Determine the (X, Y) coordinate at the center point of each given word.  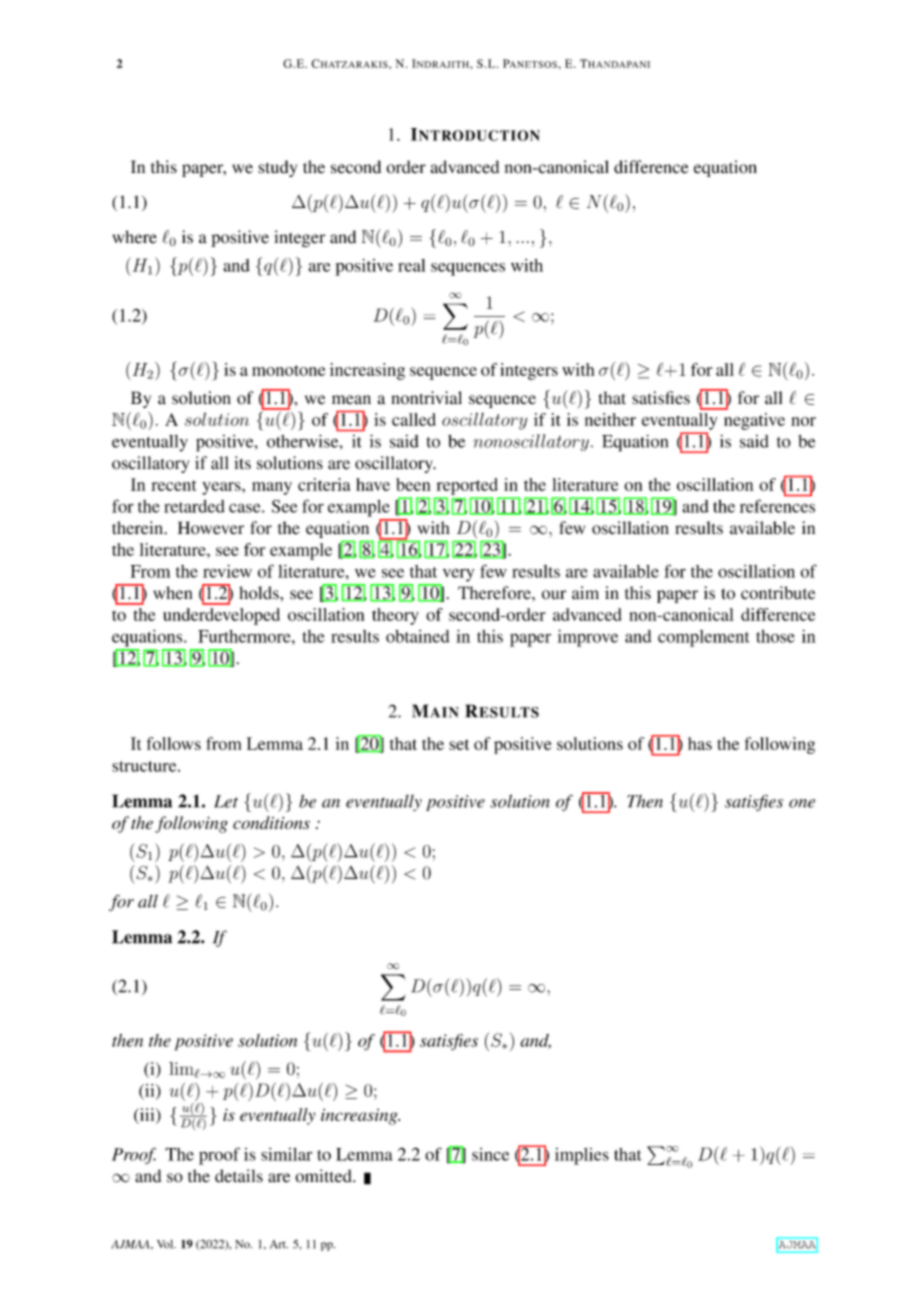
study (277, 168)
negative (754, 421)
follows (173, 743)
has (700, 743)
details (239, 1176)
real (411, 265)
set (459, 744)
